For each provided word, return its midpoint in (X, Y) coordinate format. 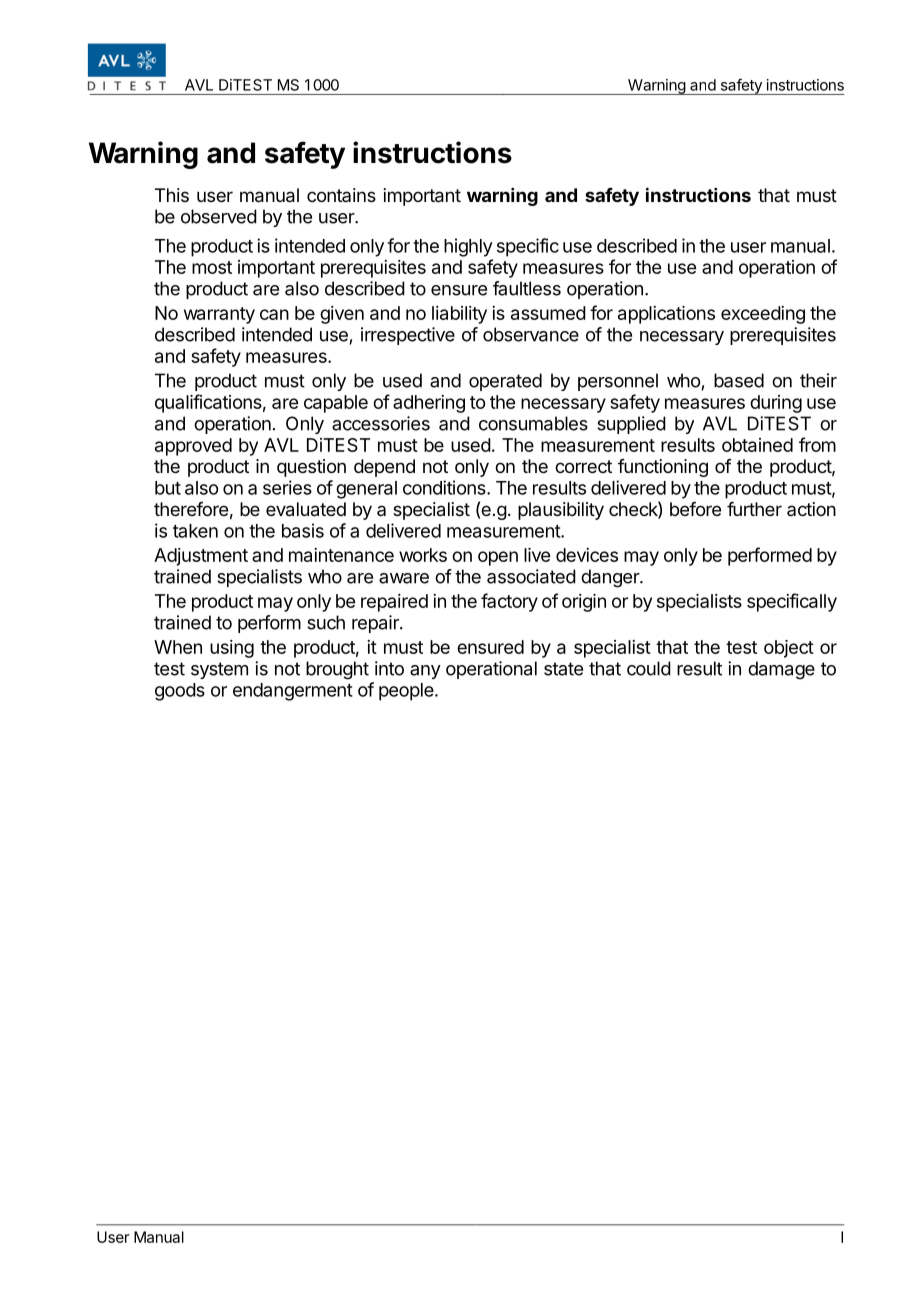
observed (219, 216)
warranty (219, 315)
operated (505, 382)
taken (195, 531)
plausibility (561, 511)
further (754, 509)
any (425, 672)
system (219, 670)
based (739, 380)
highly (468, 247)
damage (781, 670)
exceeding (763, 315)
